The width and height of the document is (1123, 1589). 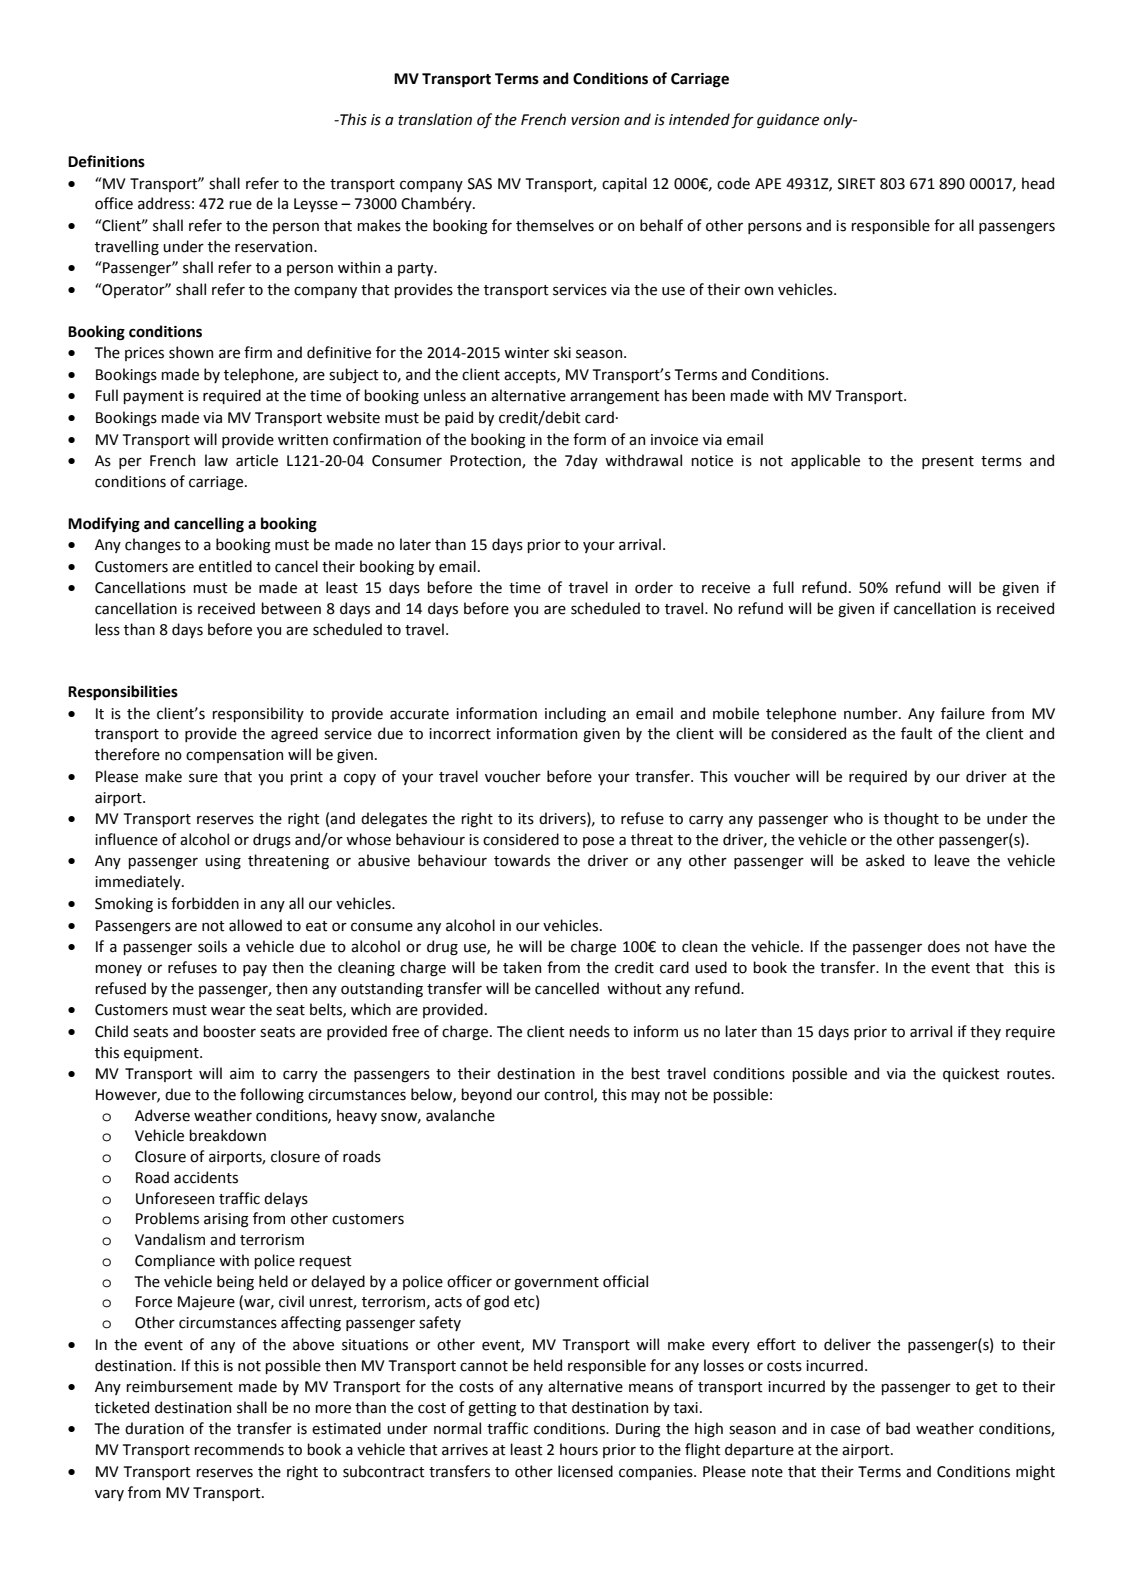 I want to click on head, so click(x=1038, y=183).
